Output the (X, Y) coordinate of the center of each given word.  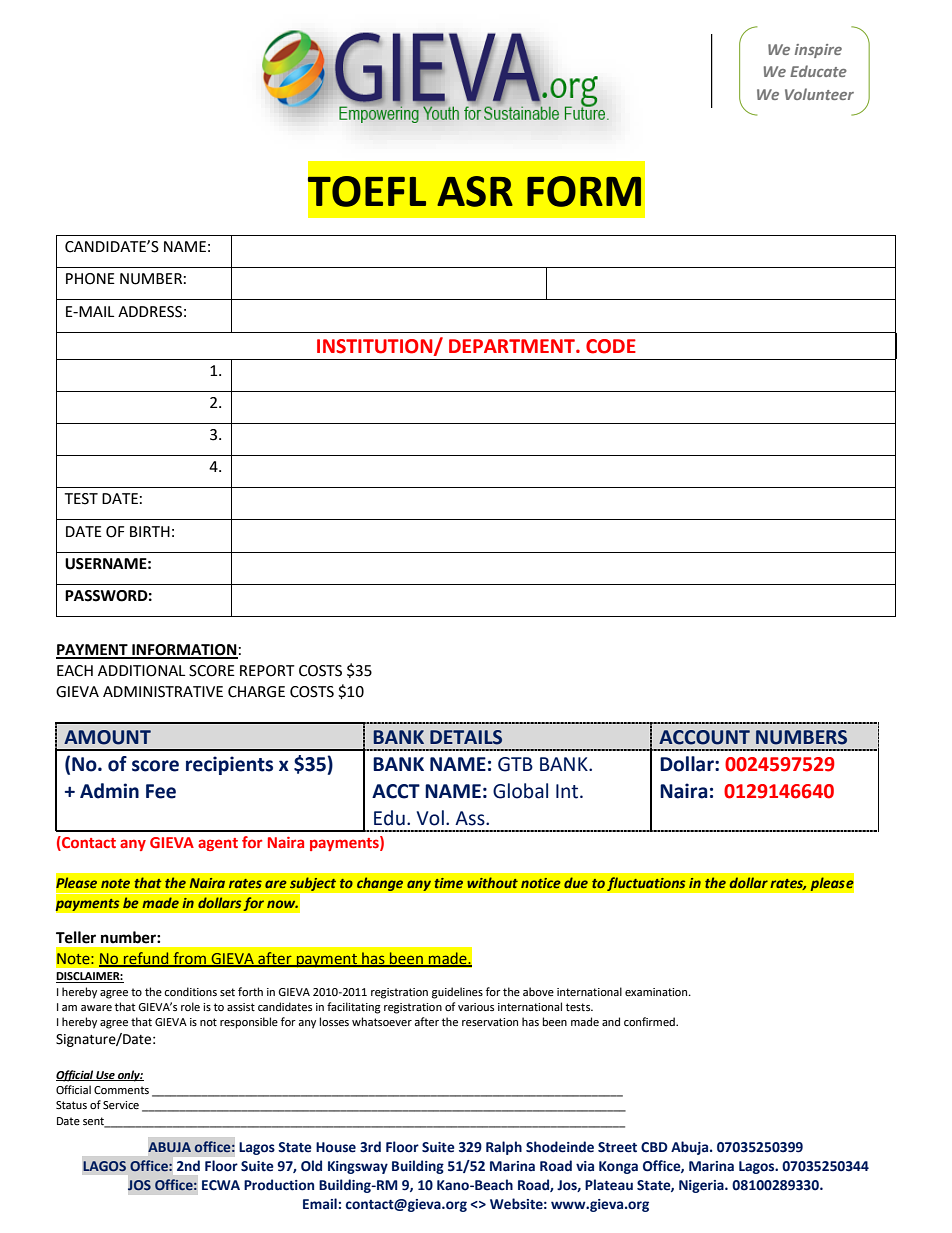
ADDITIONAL (141, 671)
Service (121, 1105)
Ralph (504, 1148)
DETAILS (466, 737)
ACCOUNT (704, 737)
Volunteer (819, 94)
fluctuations (646, 884)
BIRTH (150, 531)
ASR (475, 191)
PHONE (90, 279)
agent (218, 844)
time (448, 883)
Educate (818, 71)
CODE (611, 346)
